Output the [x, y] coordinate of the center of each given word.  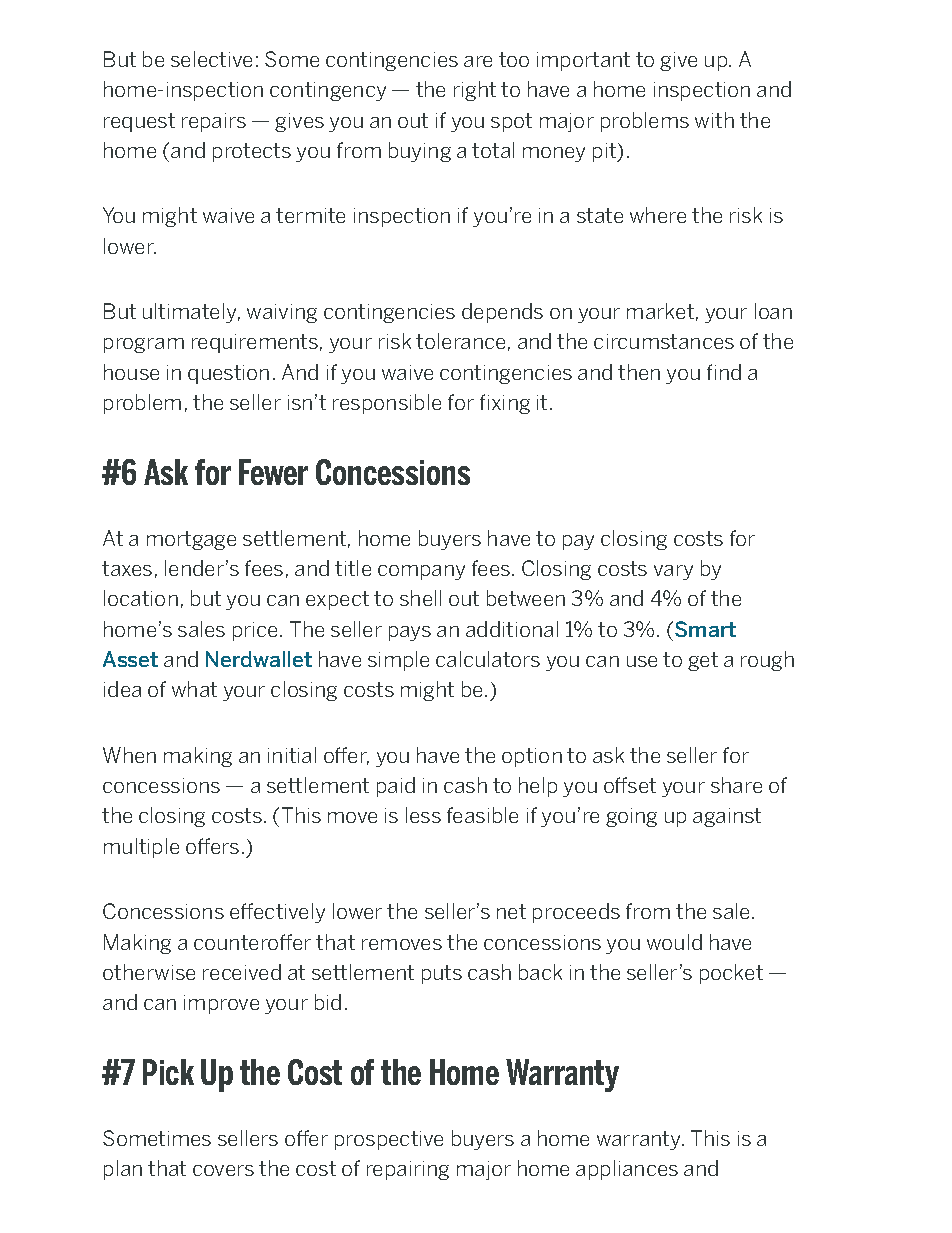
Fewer [273, 472]
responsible [387, 404]
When [129, 755]
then [639, 372]
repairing [408, 1170]
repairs [214, 122]
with [714, 120]
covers [223, 1170]
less [423, 815]
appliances [627, 1170]
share [736, 785]
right [475, 91]
